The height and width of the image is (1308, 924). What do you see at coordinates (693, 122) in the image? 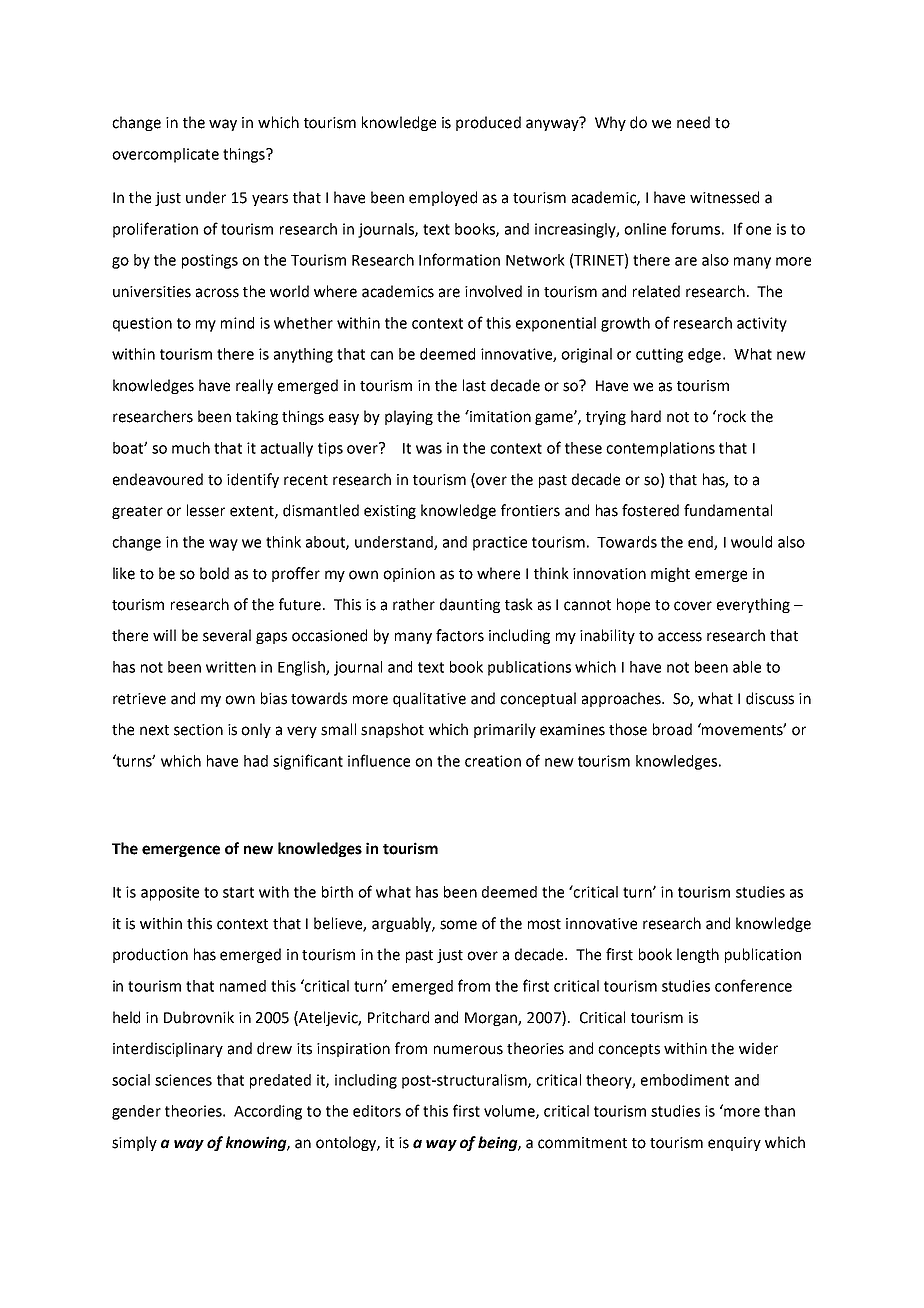
I see `need` at bounding box center [693, 122].
